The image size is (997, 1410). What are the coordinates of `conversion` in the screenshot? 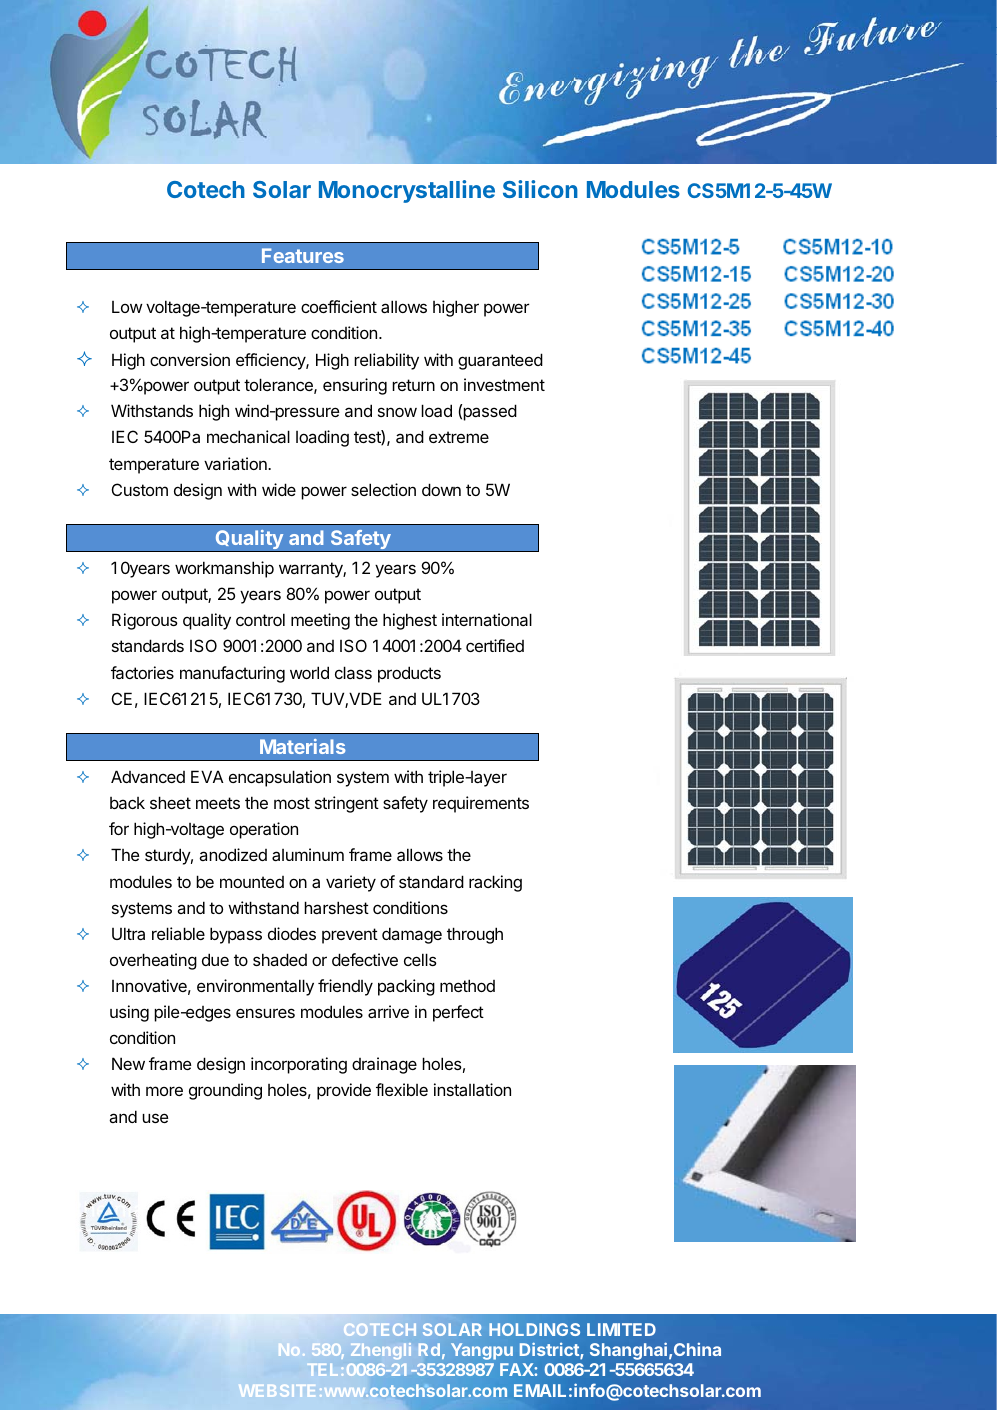 It's located at (190, 359).
